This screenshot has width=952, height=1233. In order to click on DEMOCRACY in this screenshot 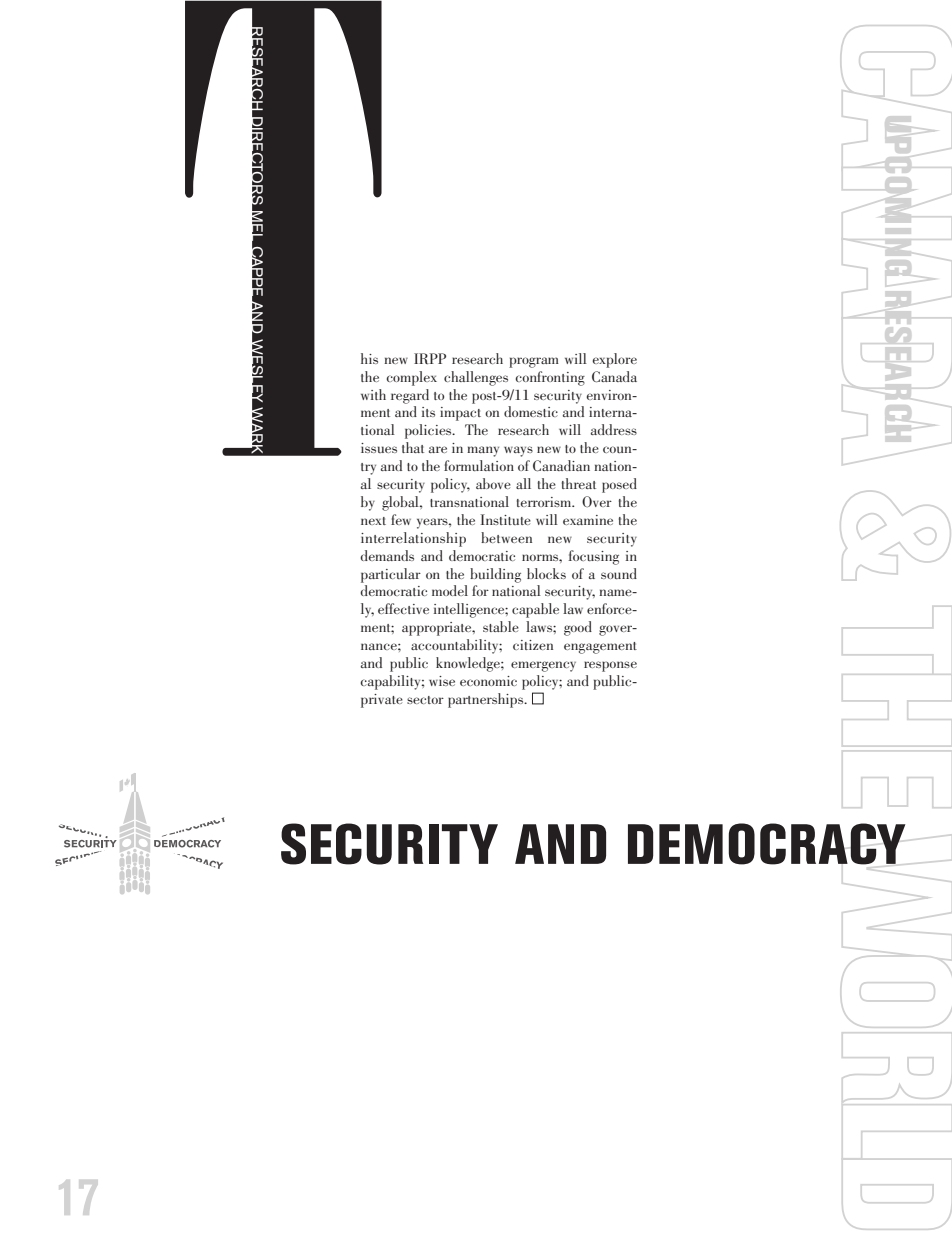, I will do `click(767, 844)`.
